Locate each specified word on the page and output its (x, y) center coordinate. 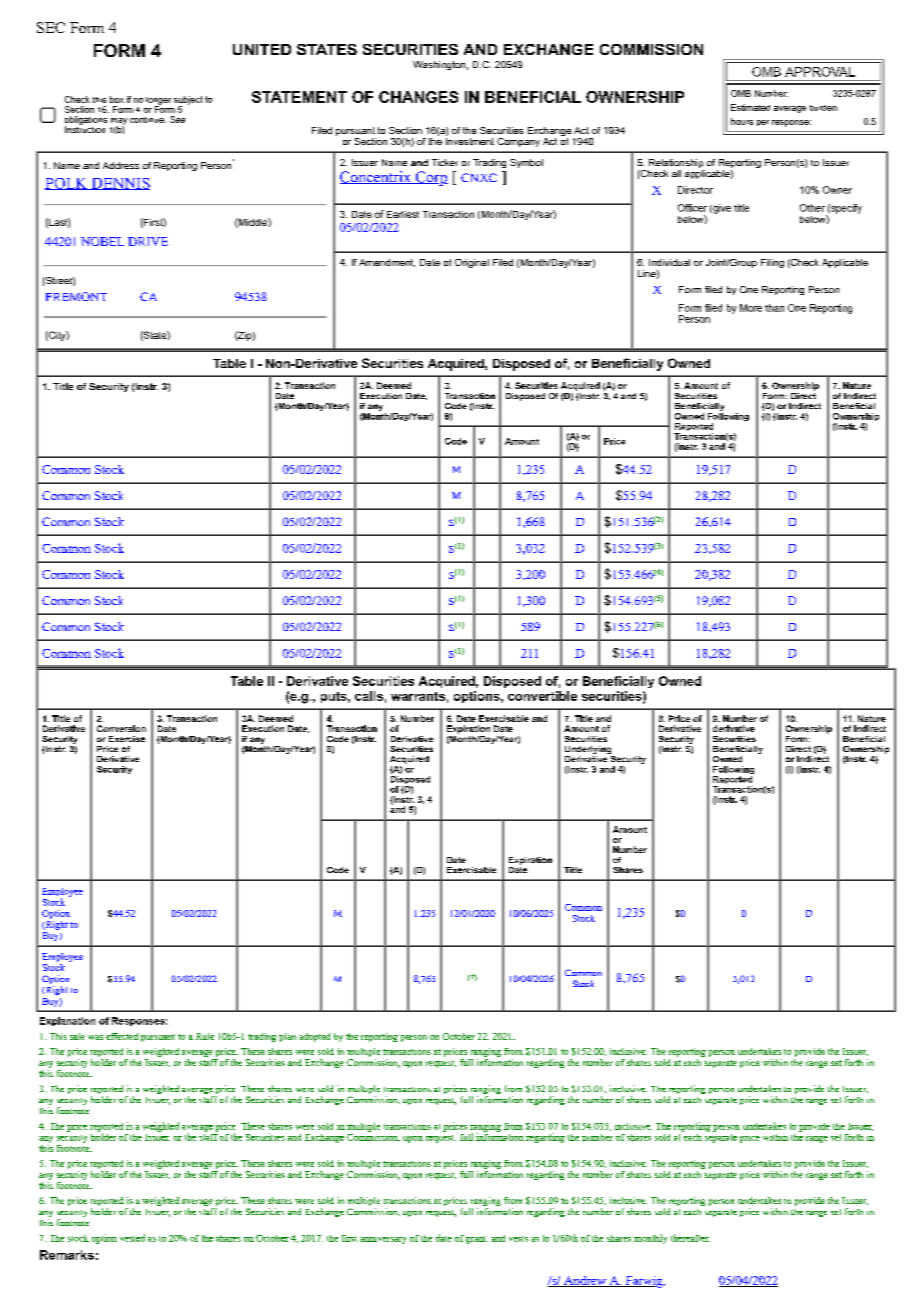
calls (369, 696)
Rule (205, 1036)
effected (122, 1036)
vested (132, 1238)
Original (472, 263)
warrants (418, 696)
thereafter (690, 1238)
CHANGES (418, 97)
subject (188, 101)
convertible (542, 696)
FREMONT (76, 296)
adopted (314, 1037)
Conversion (121, 728)
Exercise (127, 739)
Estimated (750, 107)
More (751, 308)
